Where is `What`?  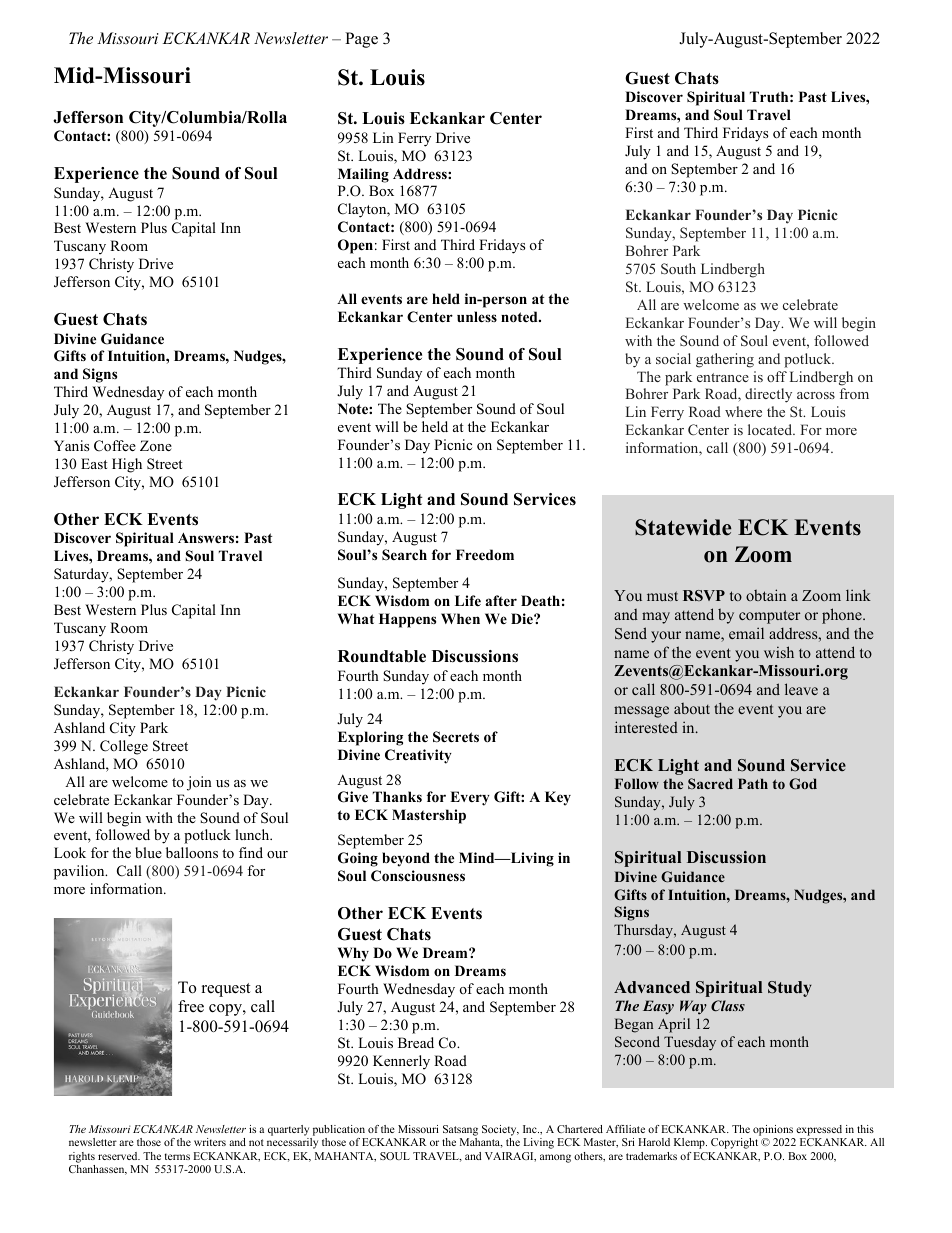
What is located at coordinates (356, 618).
